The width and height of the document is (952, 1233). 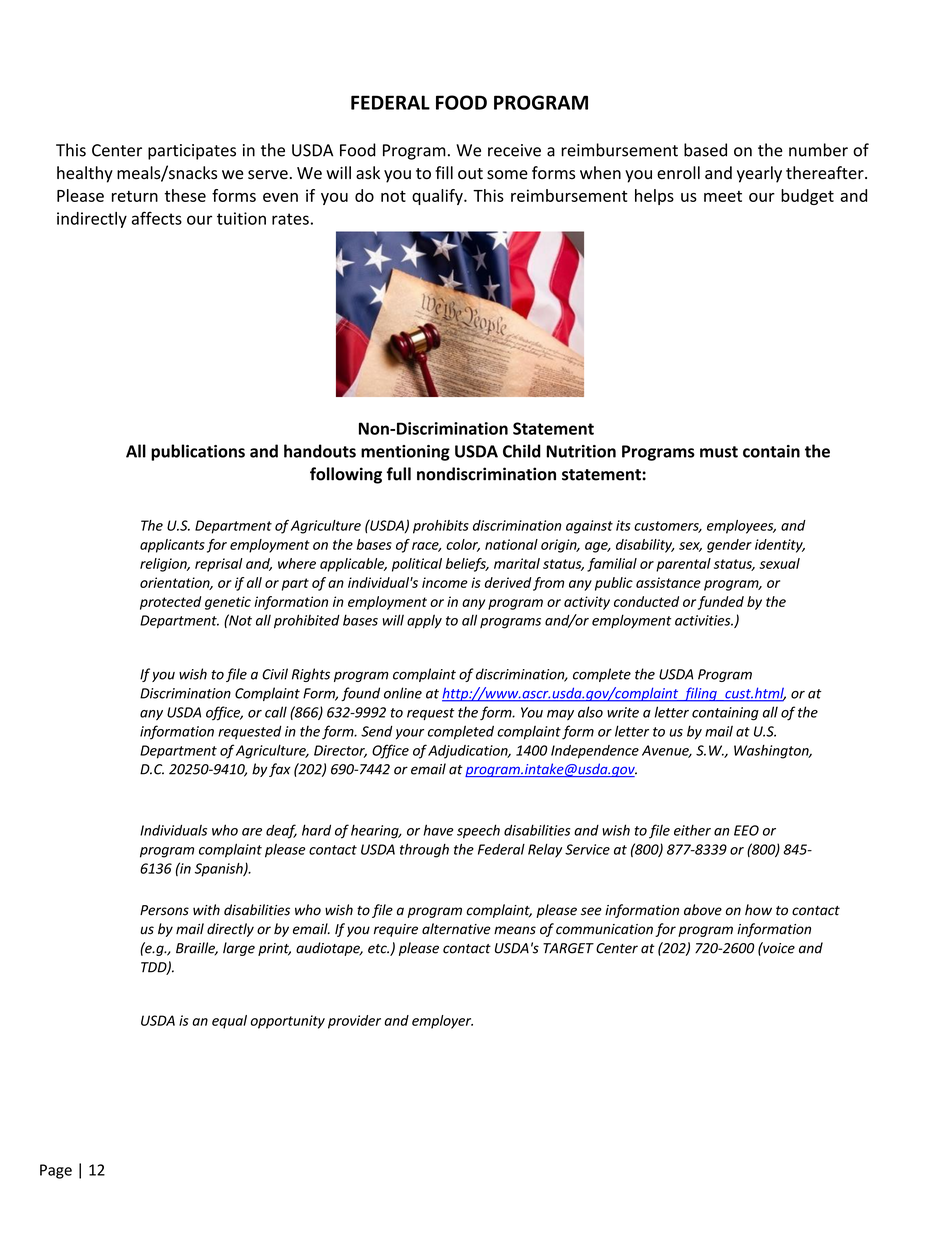 I want to click on funded, so click(x=721, y=603).
